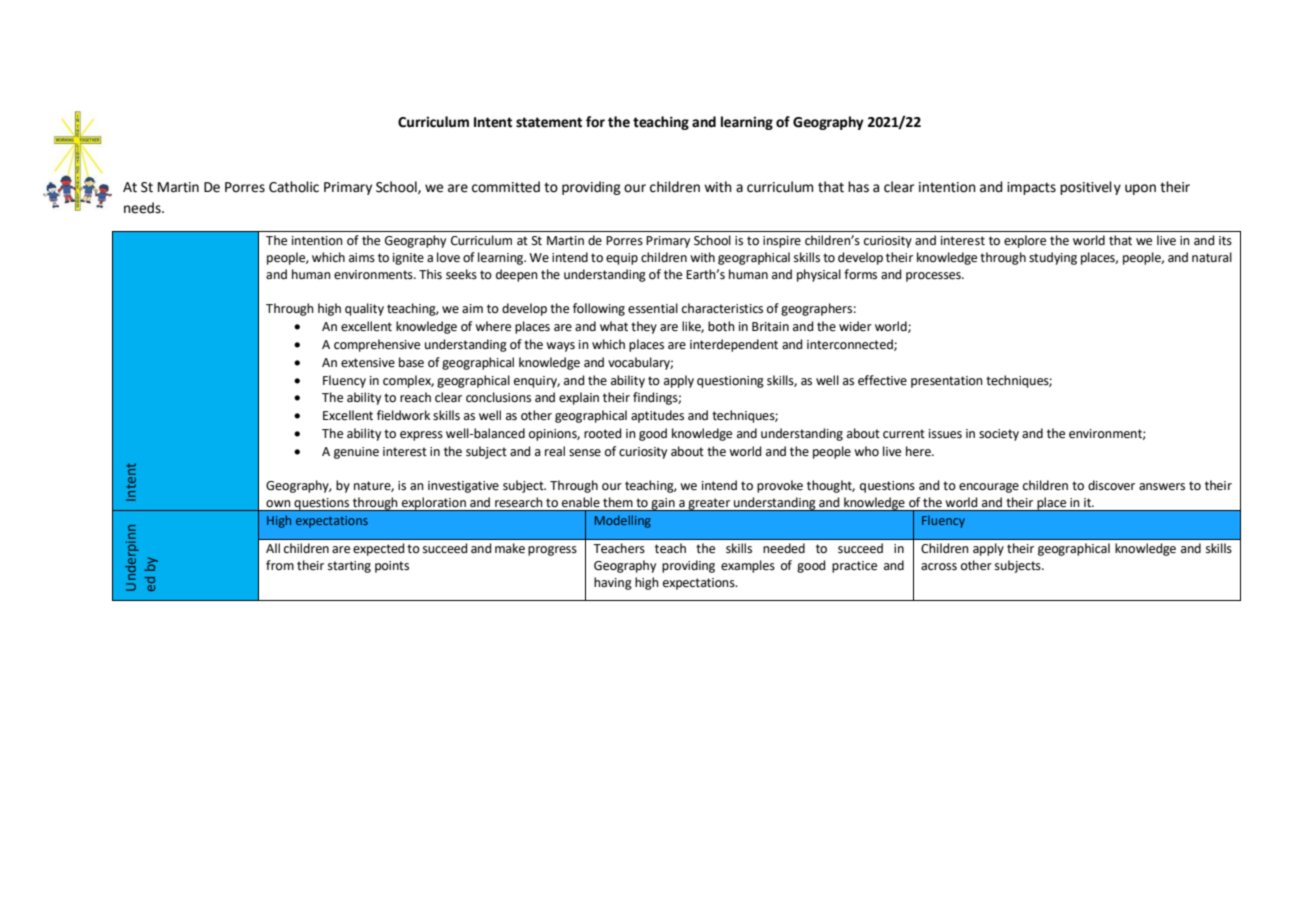 This screenshot has width=1308, height=924. What do you see at coordinates (748, 566) in the screenshot?
I see `examples` at bounding box center [748, 566].
